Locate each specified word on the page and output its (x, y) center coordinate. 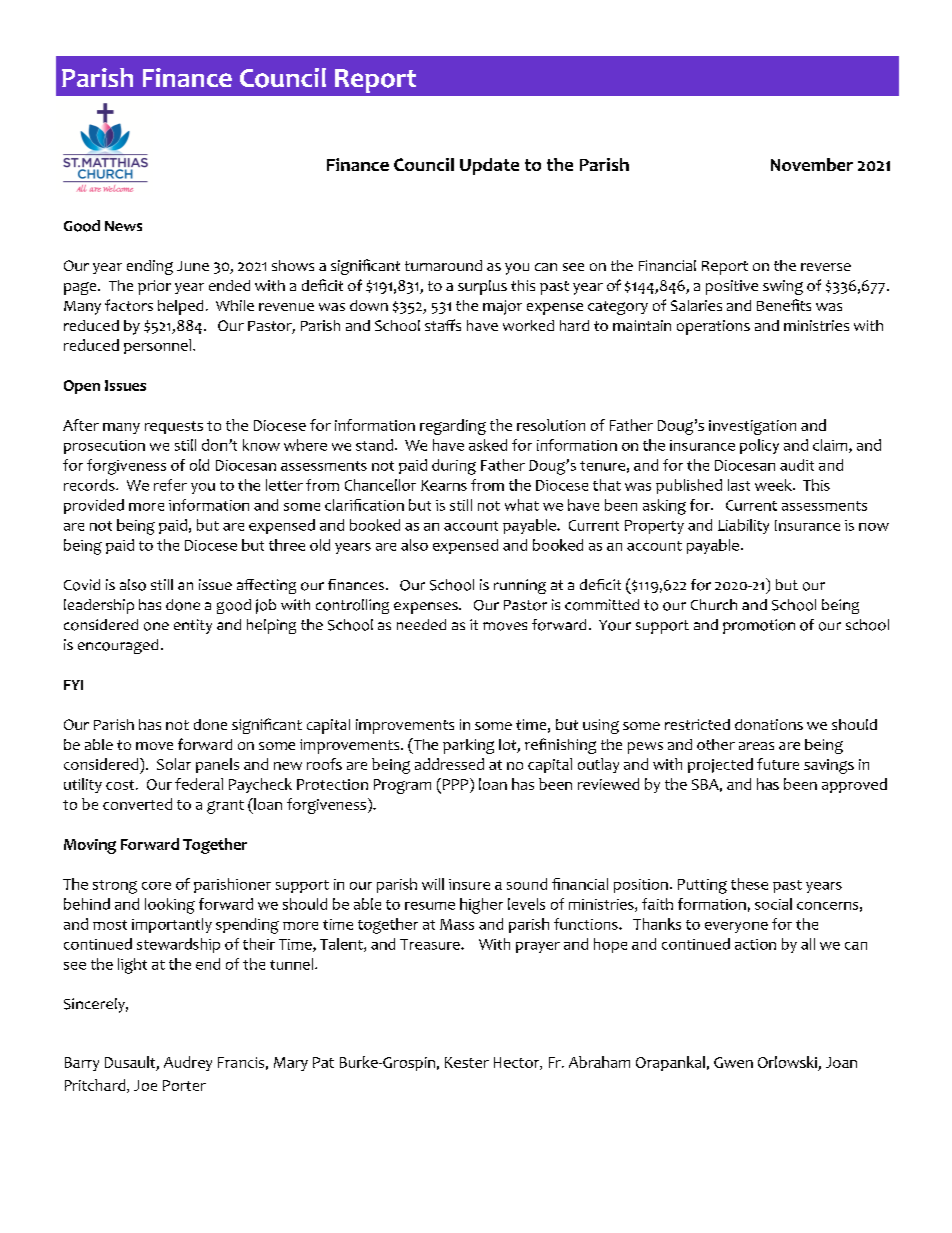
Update (489, 166)
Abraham (599, 1062)
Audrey (188, 1063)
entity (193, 626)
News (123, 226)
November (812, 164)
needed (421, 624)
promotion (759, 626)
